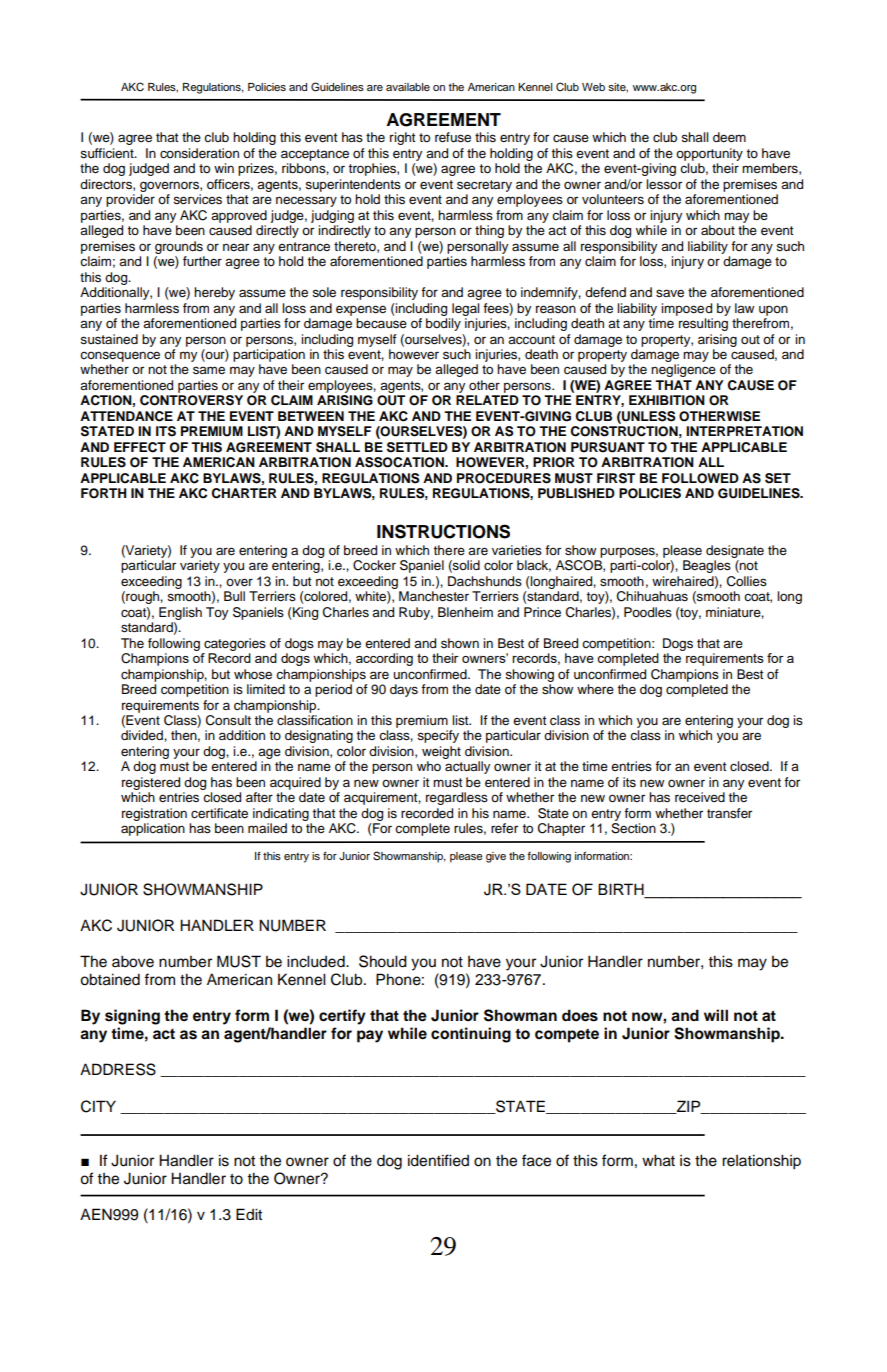 The width and height of the page is (887, 1372). What do you see at coordinates (180, 613) in the page?
I see `English` at bounding box center [180, 613].
